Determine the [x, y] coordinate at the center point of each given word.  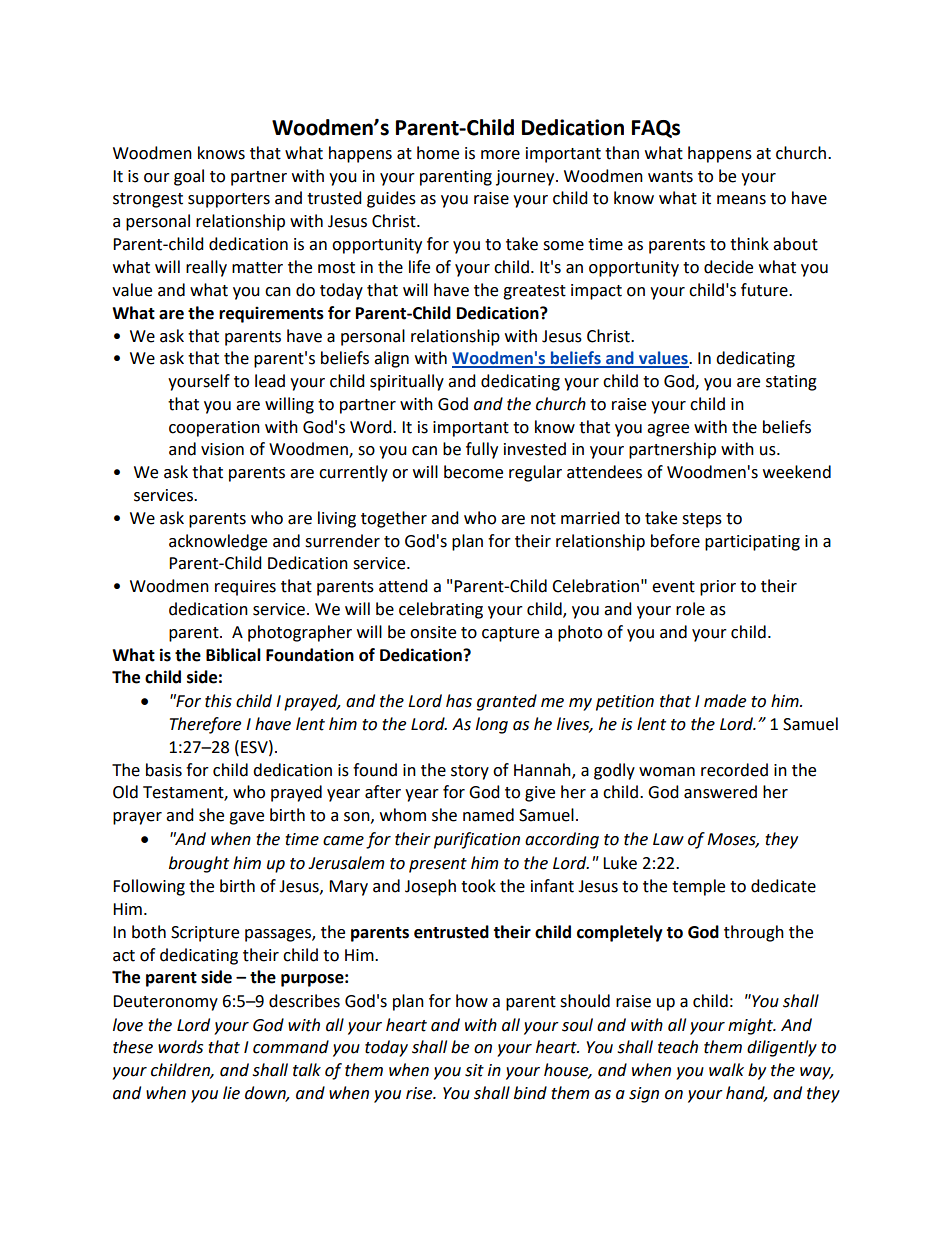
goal [189, 177]
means [741, 200]
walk [726, 1070]
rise [420, 1093]
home [438, 153]
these [133, 1047]
